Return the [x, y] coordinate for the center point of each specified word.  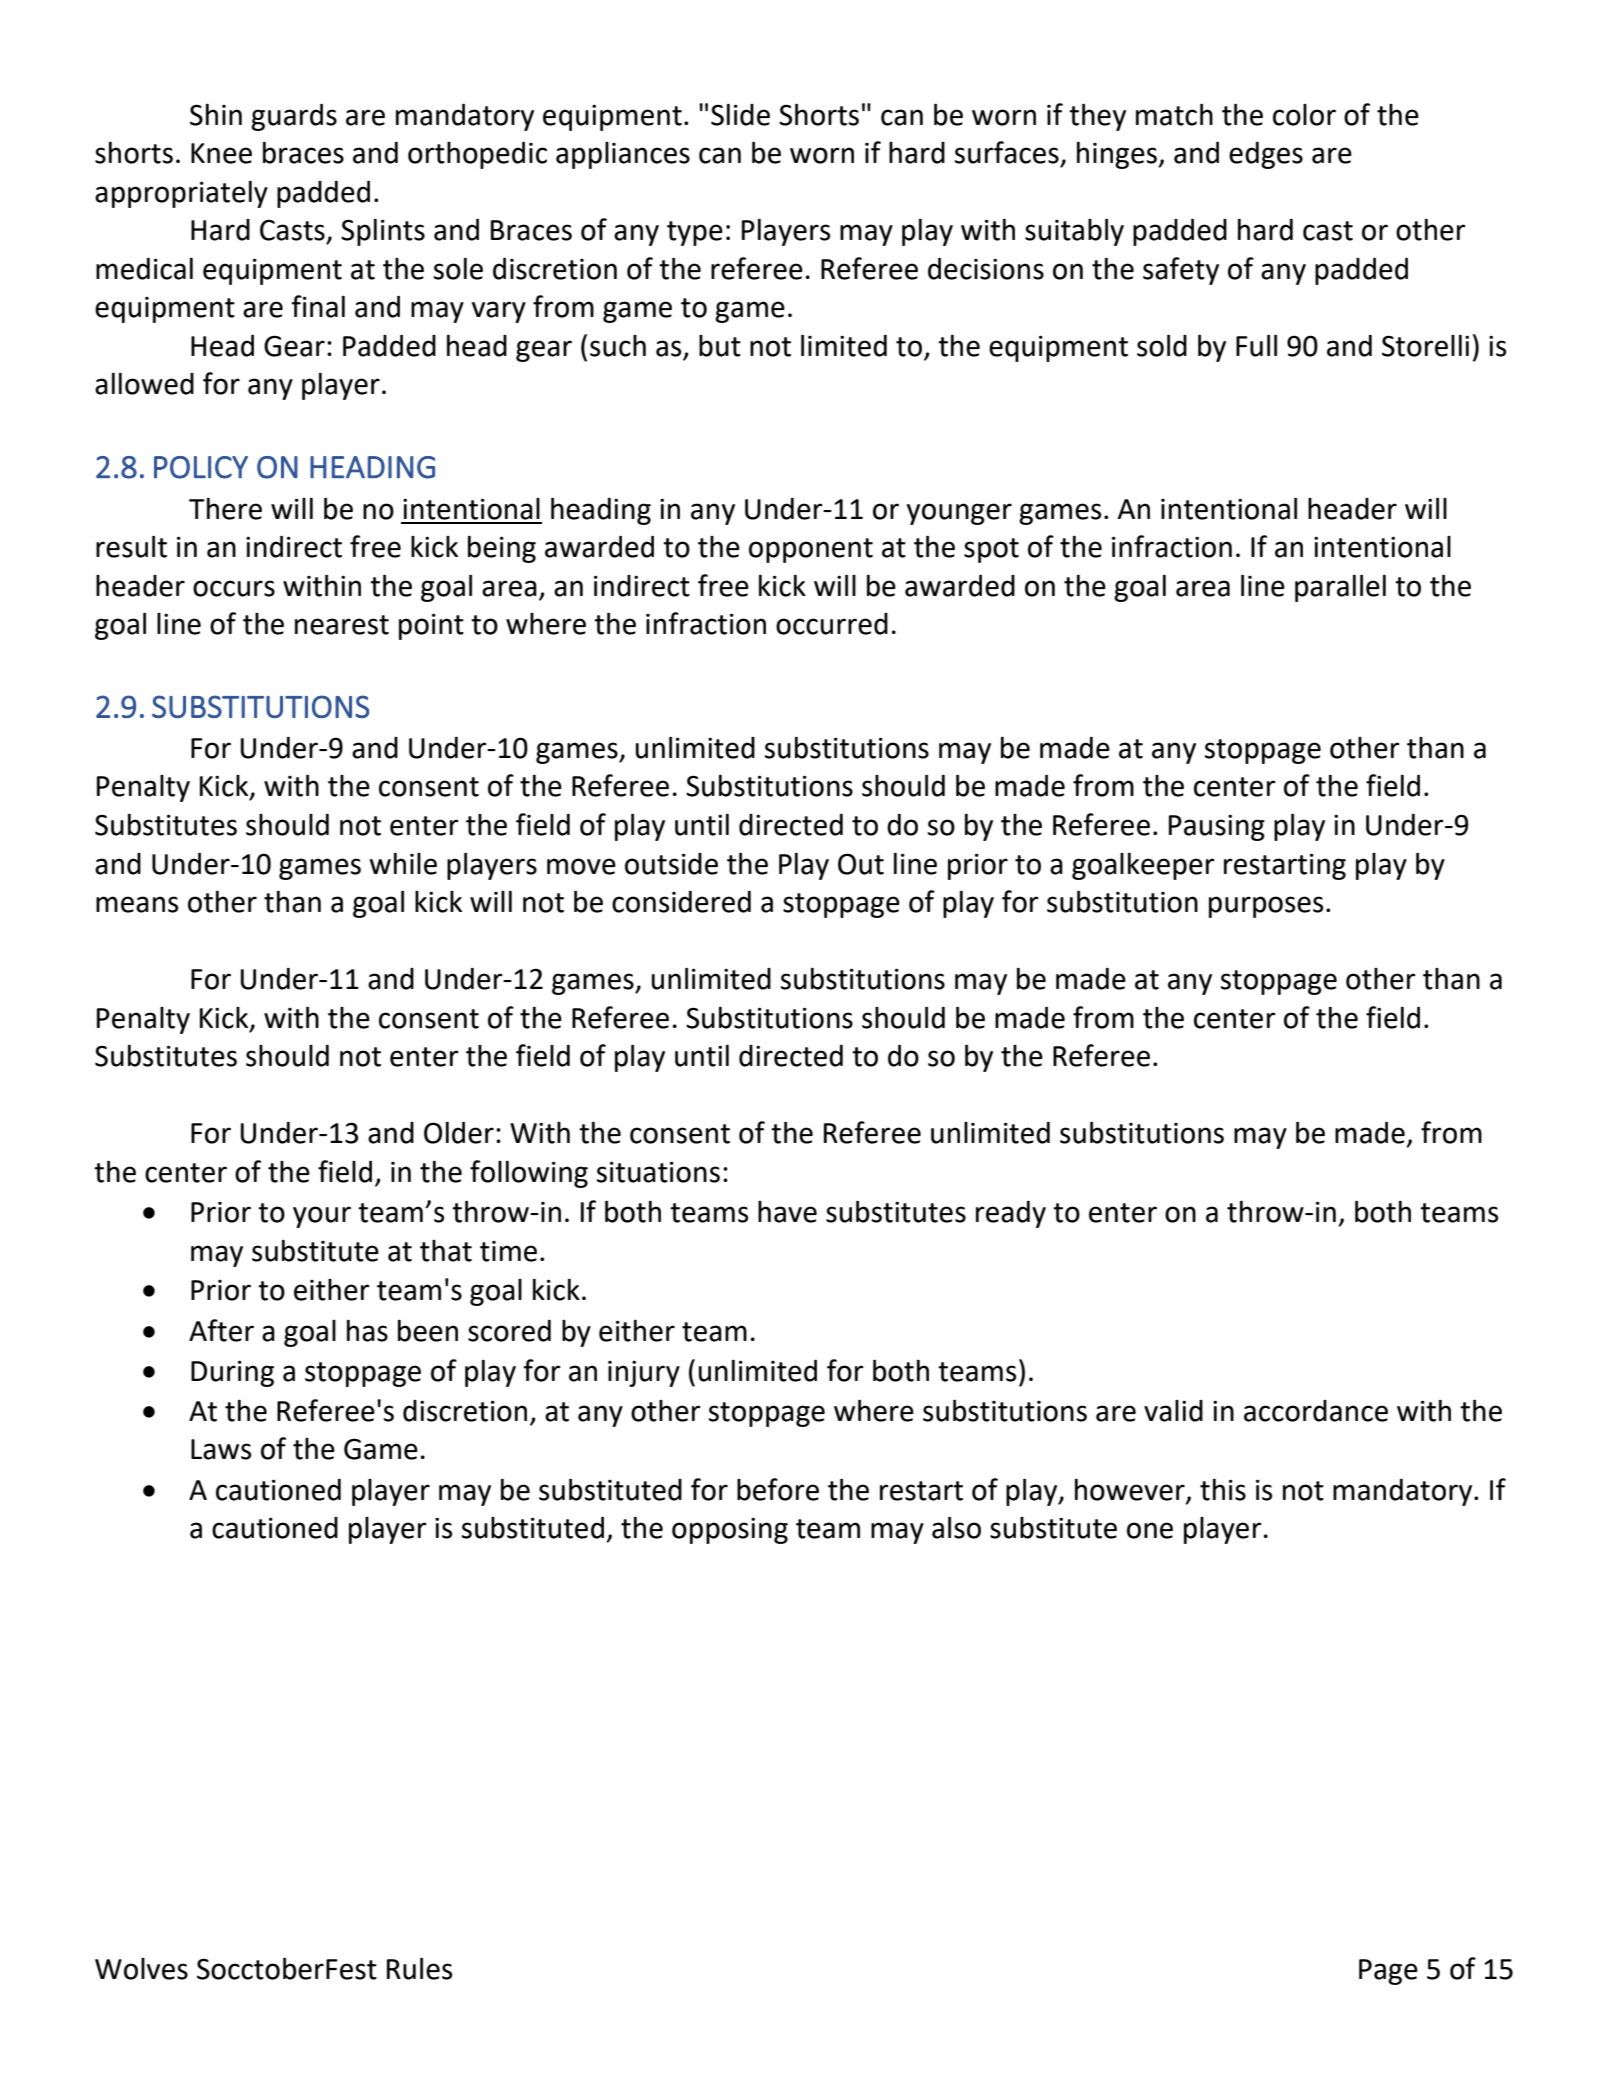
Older [459, 1132]
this [1223, 1490]
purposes [1266, 907]
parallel [1340, 588]
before [778, 1489]
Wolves [141, 1969]
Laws [221, 1449]
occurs [234, 588]
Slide [740, 115]
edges [1266, 155]
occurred [832, 624]
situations [658, 1172]
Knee [221, 153]
